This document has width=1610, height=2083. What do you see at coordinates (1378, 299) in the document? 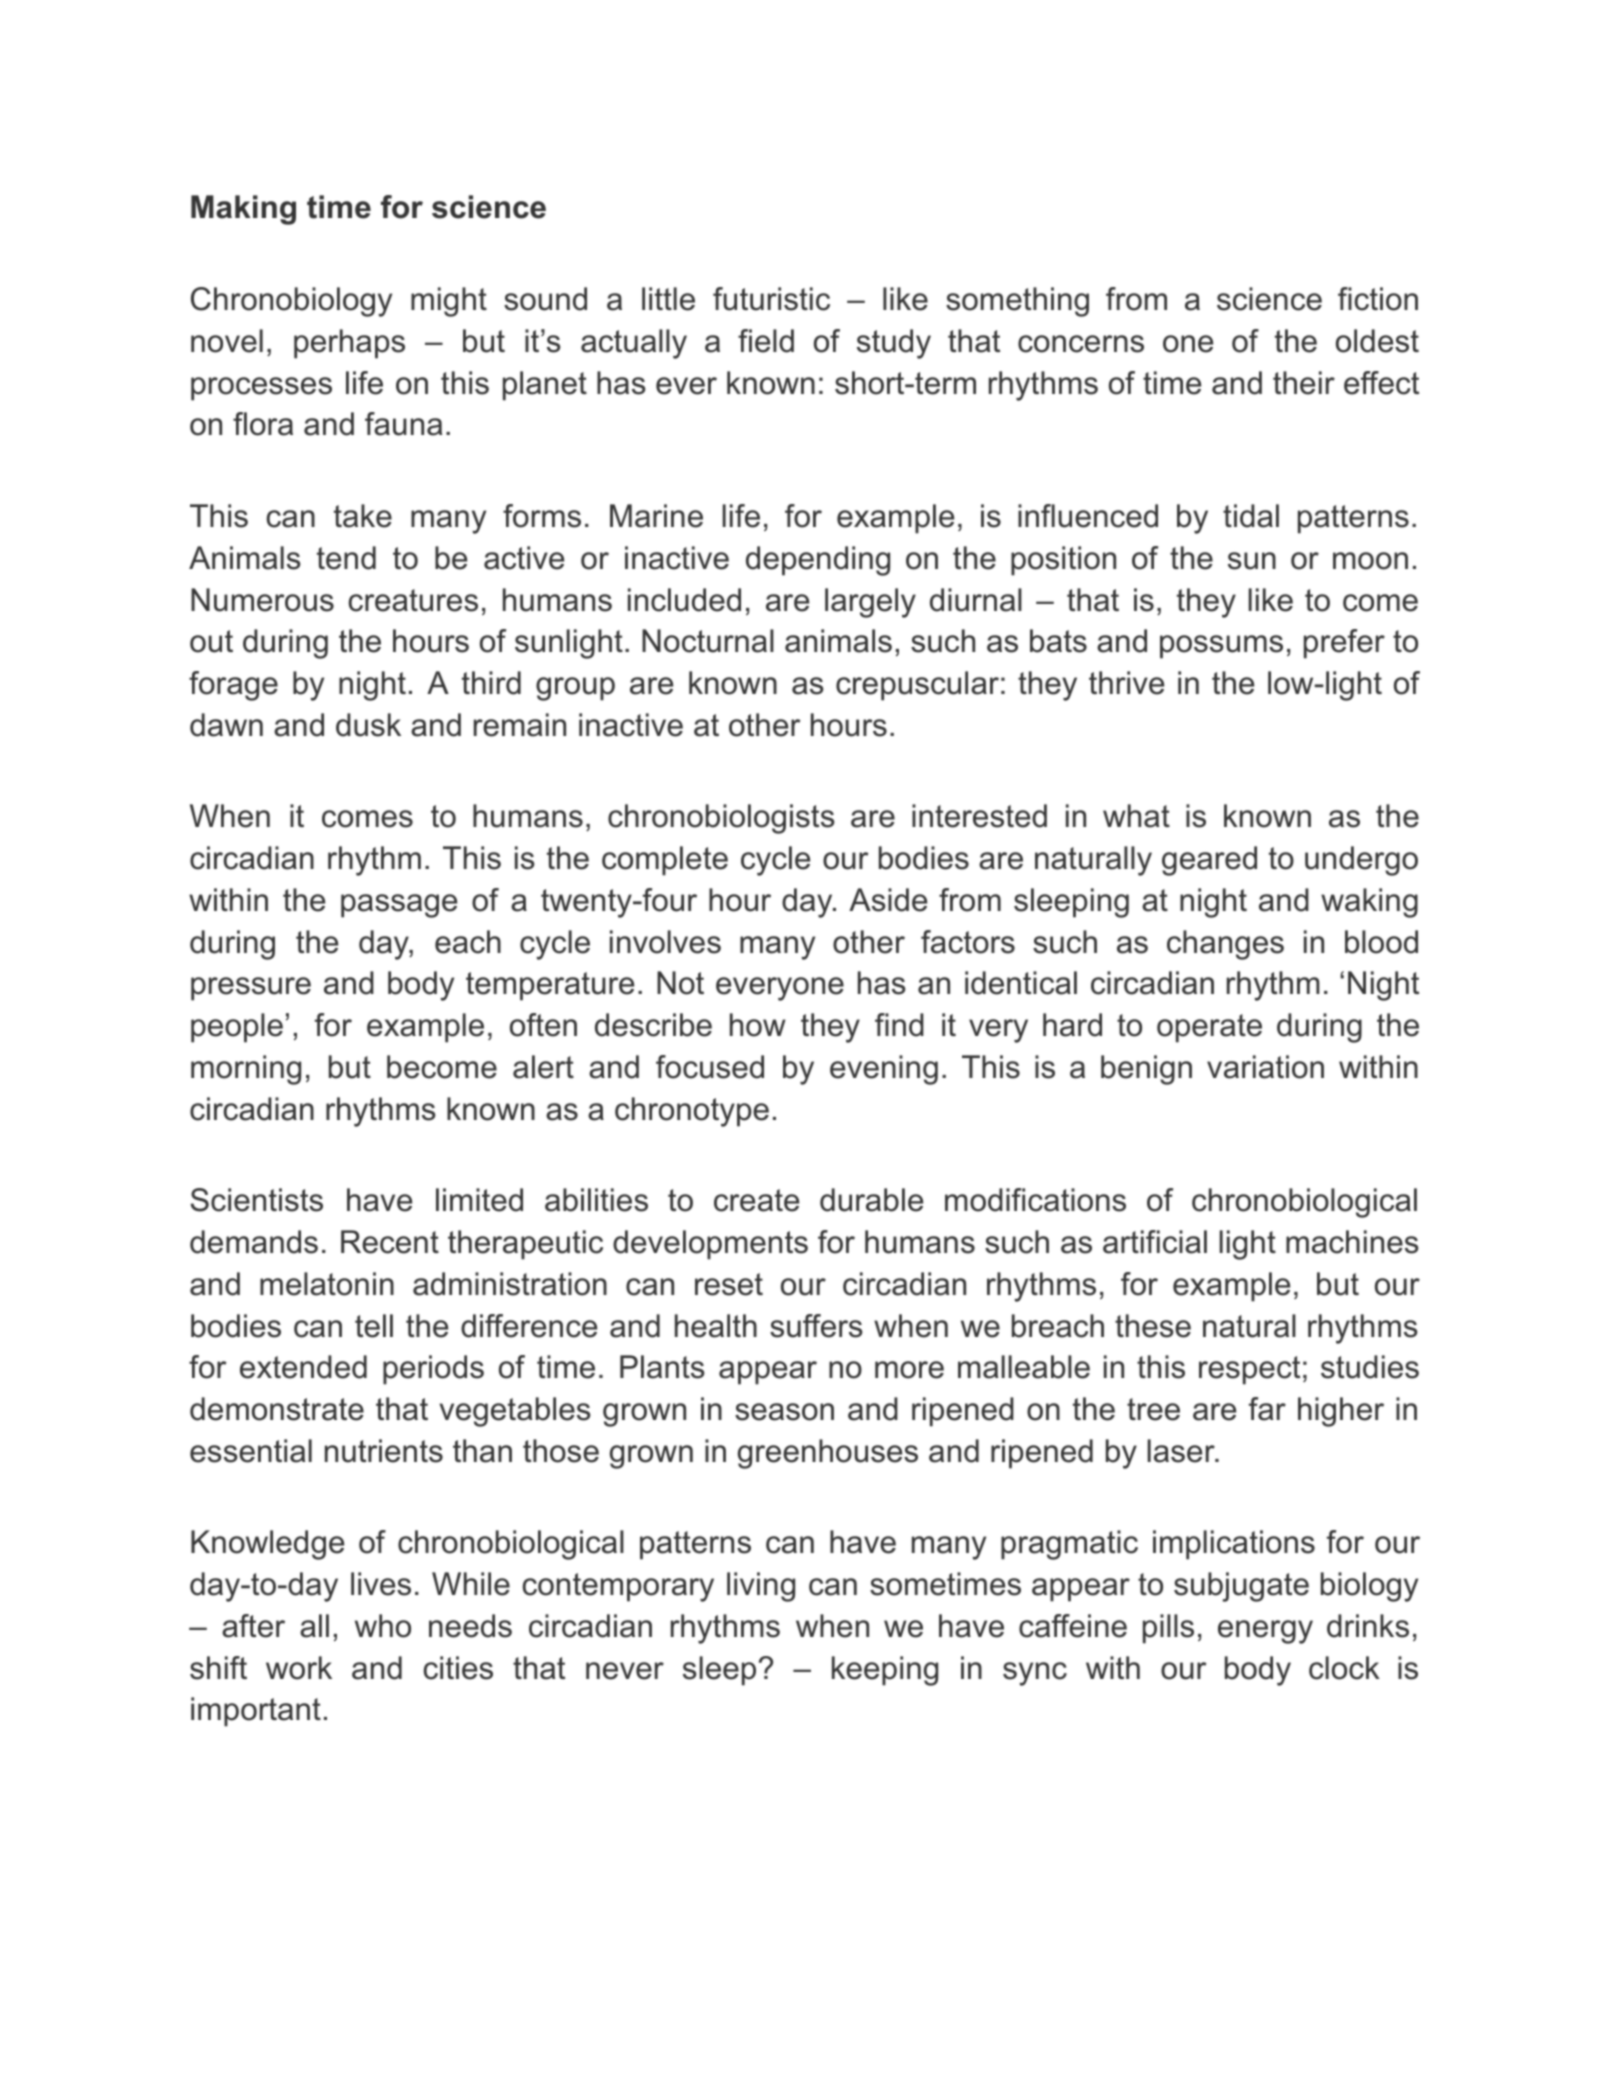
I see `fiction` at bounding box center [1378, 299].
